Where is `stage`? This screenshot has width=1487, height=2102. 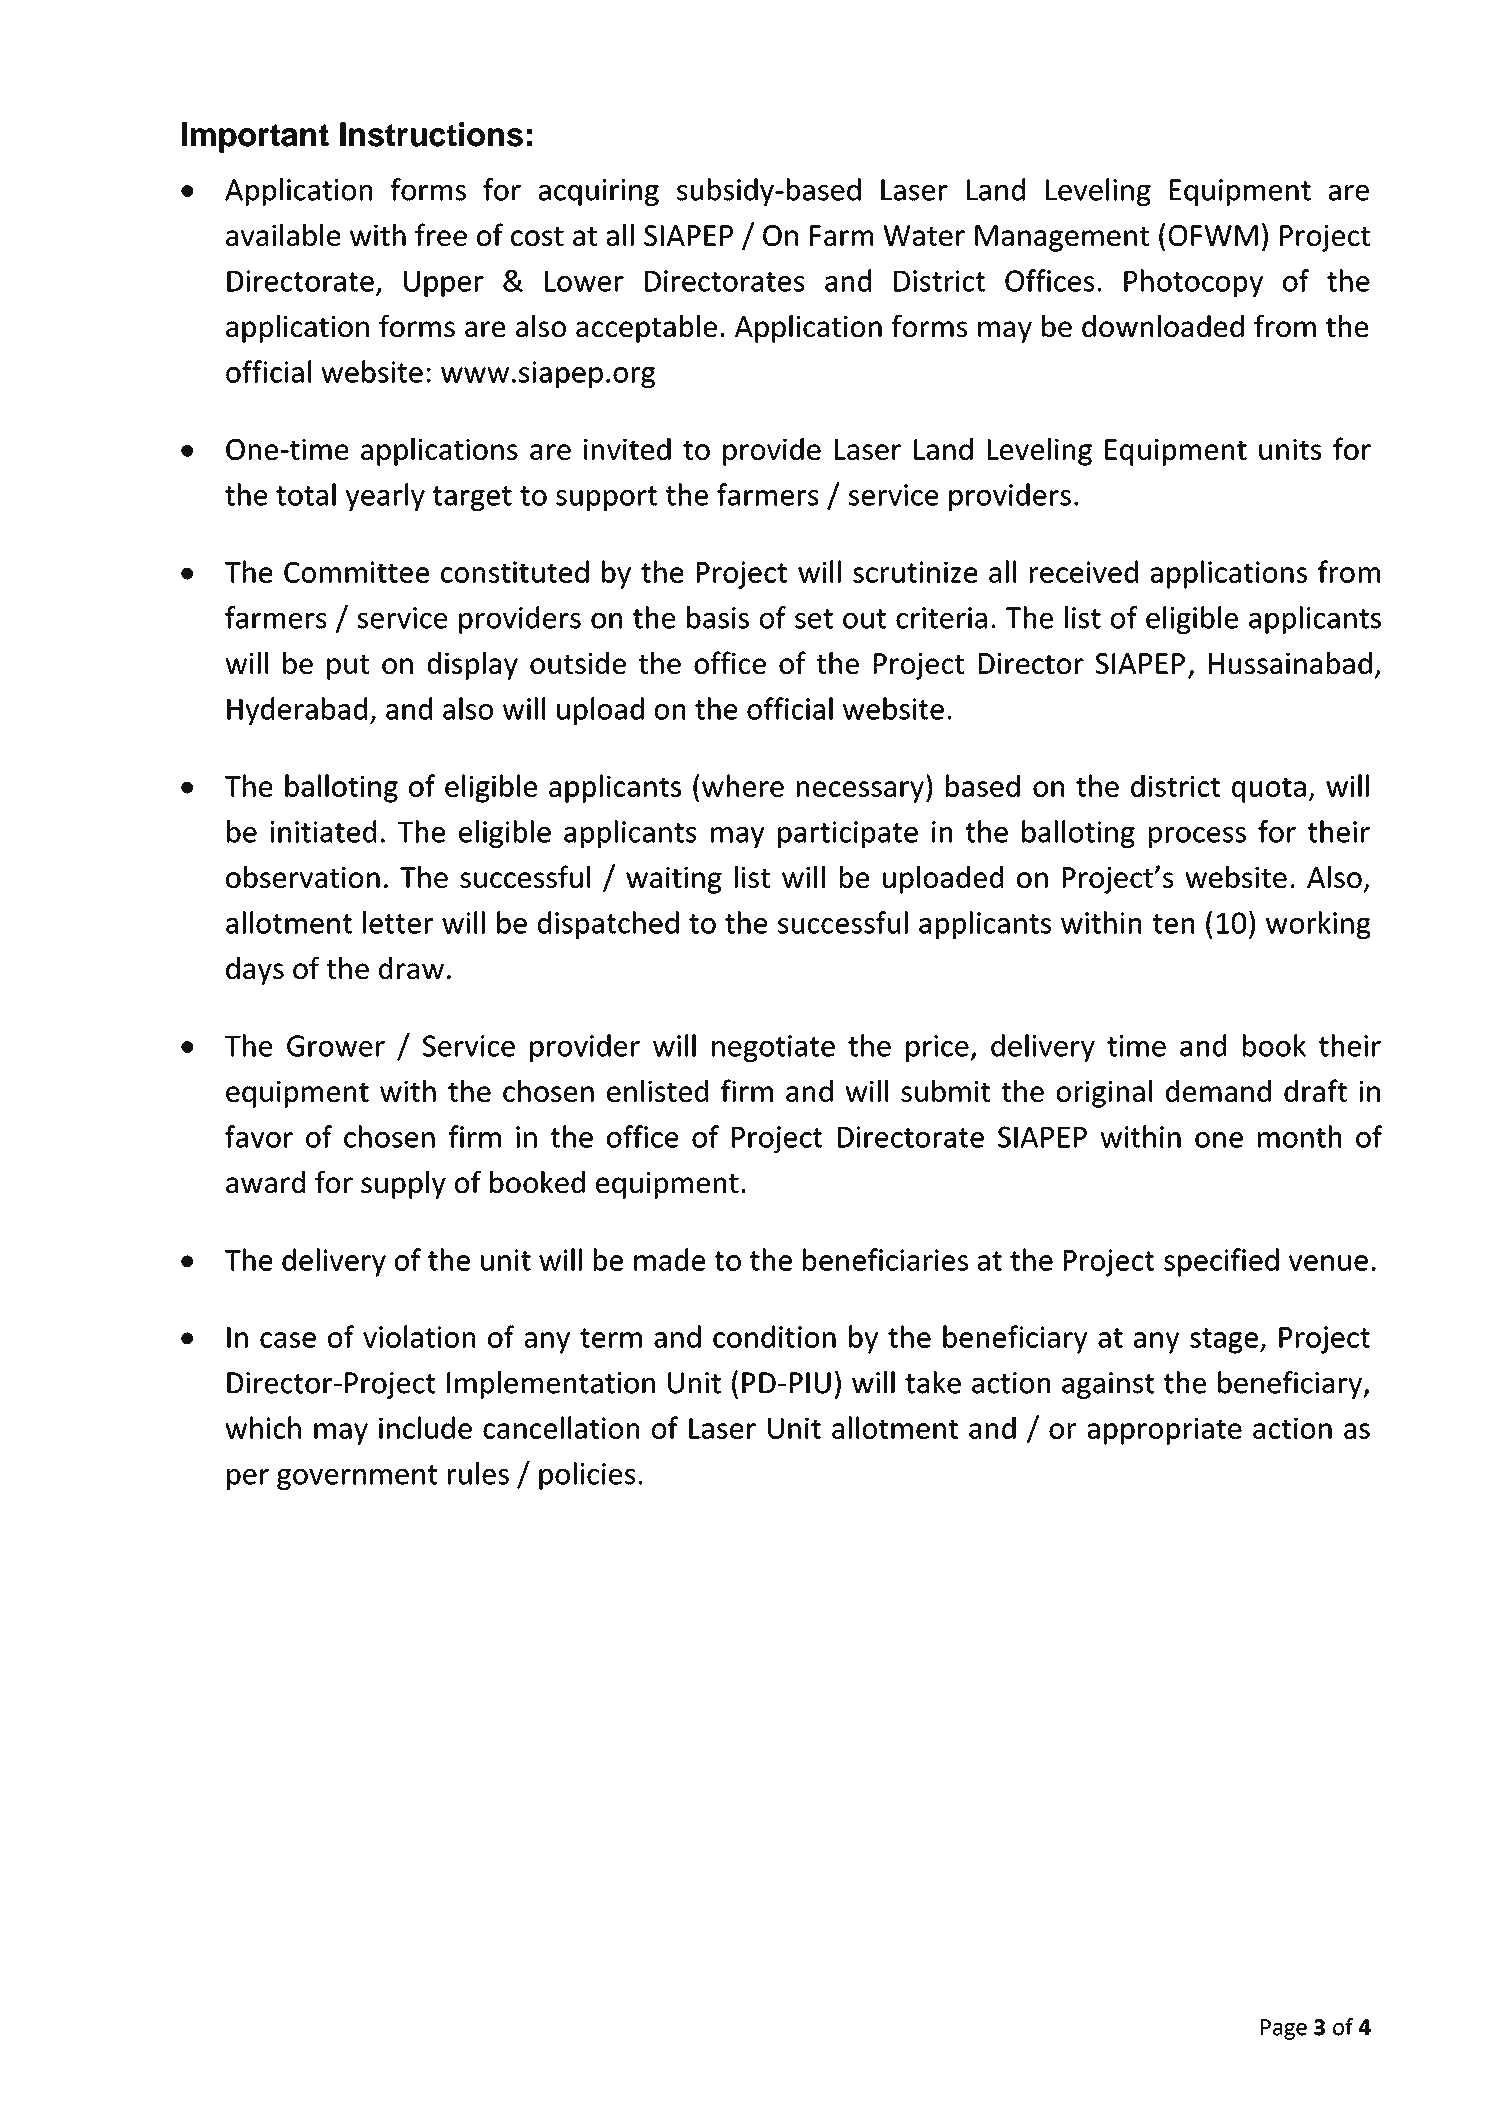 stage is located at coordinates (1224, 1341).
